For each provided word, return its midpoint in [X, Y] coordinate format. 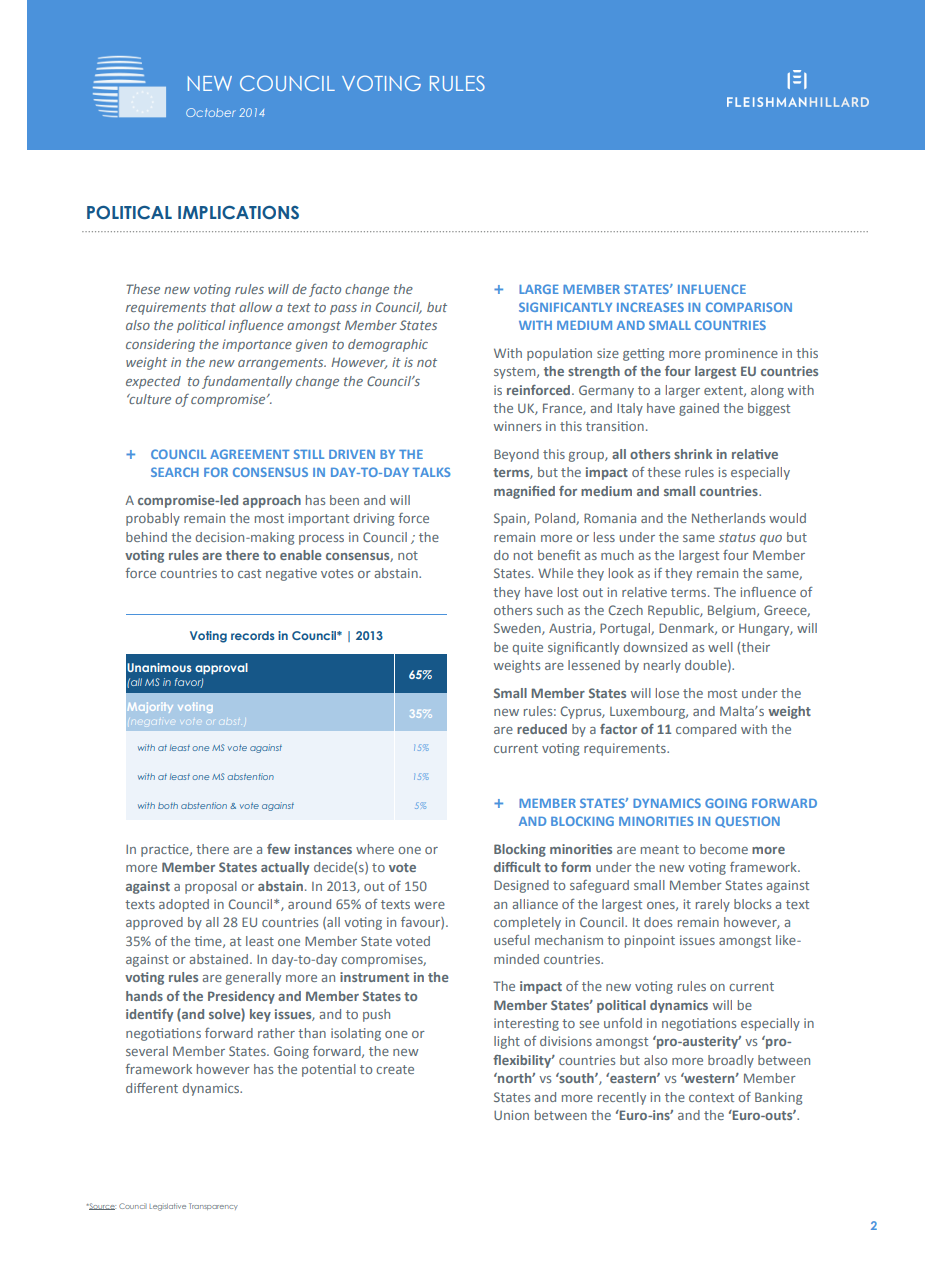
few [278, 849]
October [211, 112]
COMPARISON [749, 307]
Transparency [213, 1206]
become [724, 849]
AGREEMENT [250, 454]
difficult [517, 867]
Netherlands [728, 518]
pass [343, 310]
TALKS [431, 472]
